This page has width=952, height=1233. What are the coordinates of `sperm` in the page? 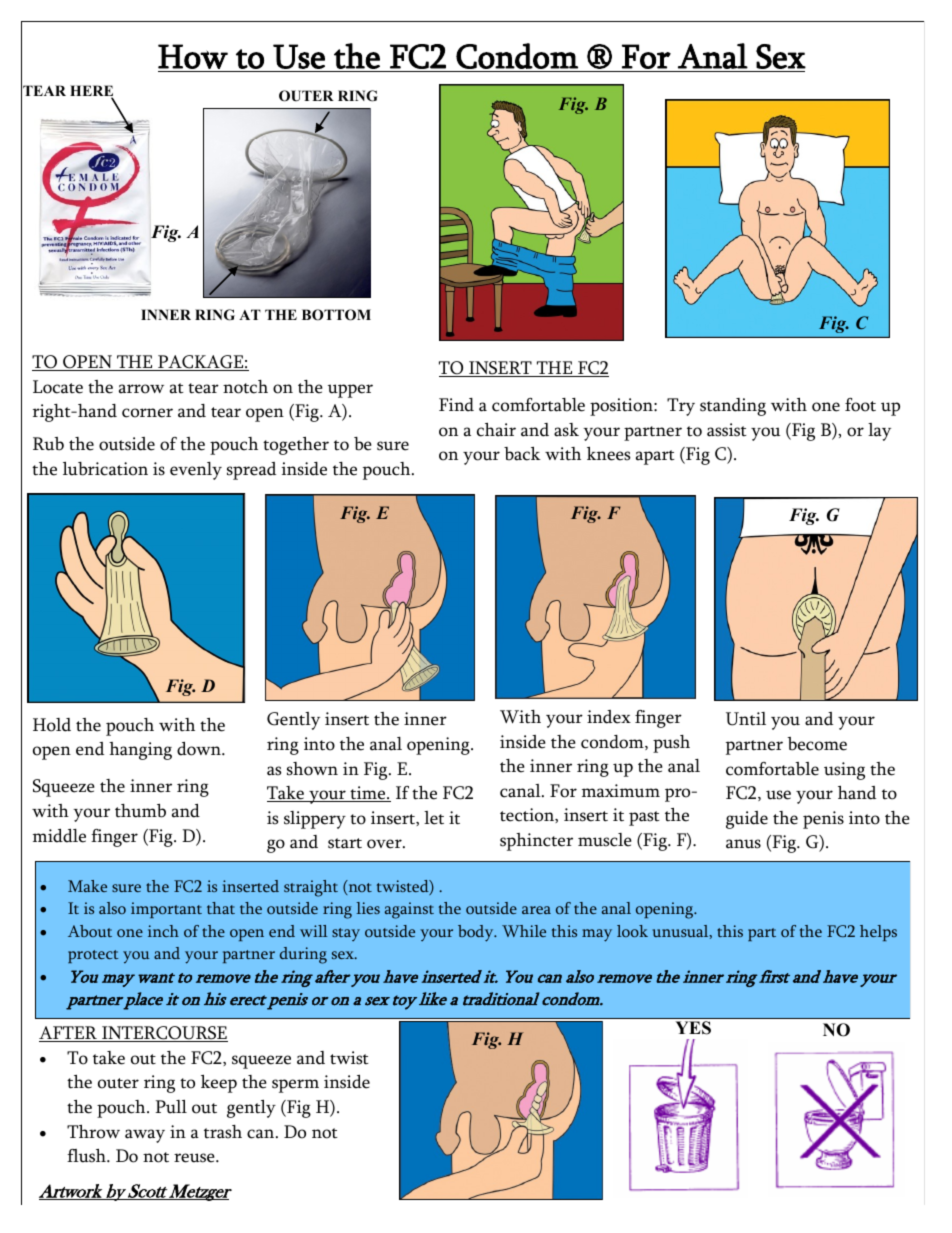 It's located at (295, 1086).
